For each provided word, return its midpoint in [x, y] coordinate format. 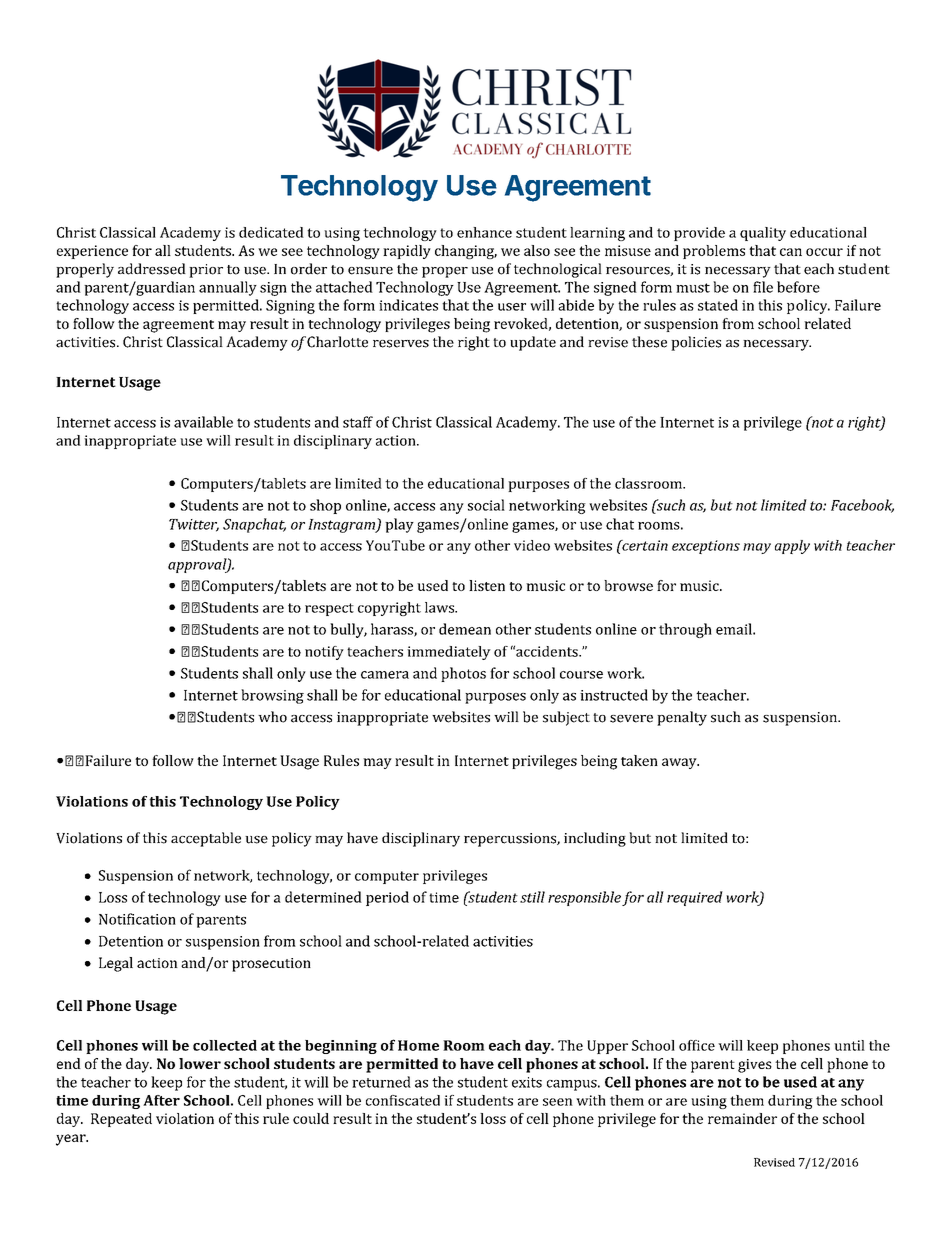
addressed [152, 269]
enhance [484, 232]
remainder [742, 1118]
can [791, 252]
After [161, 1100]
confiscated [403, 1100]
